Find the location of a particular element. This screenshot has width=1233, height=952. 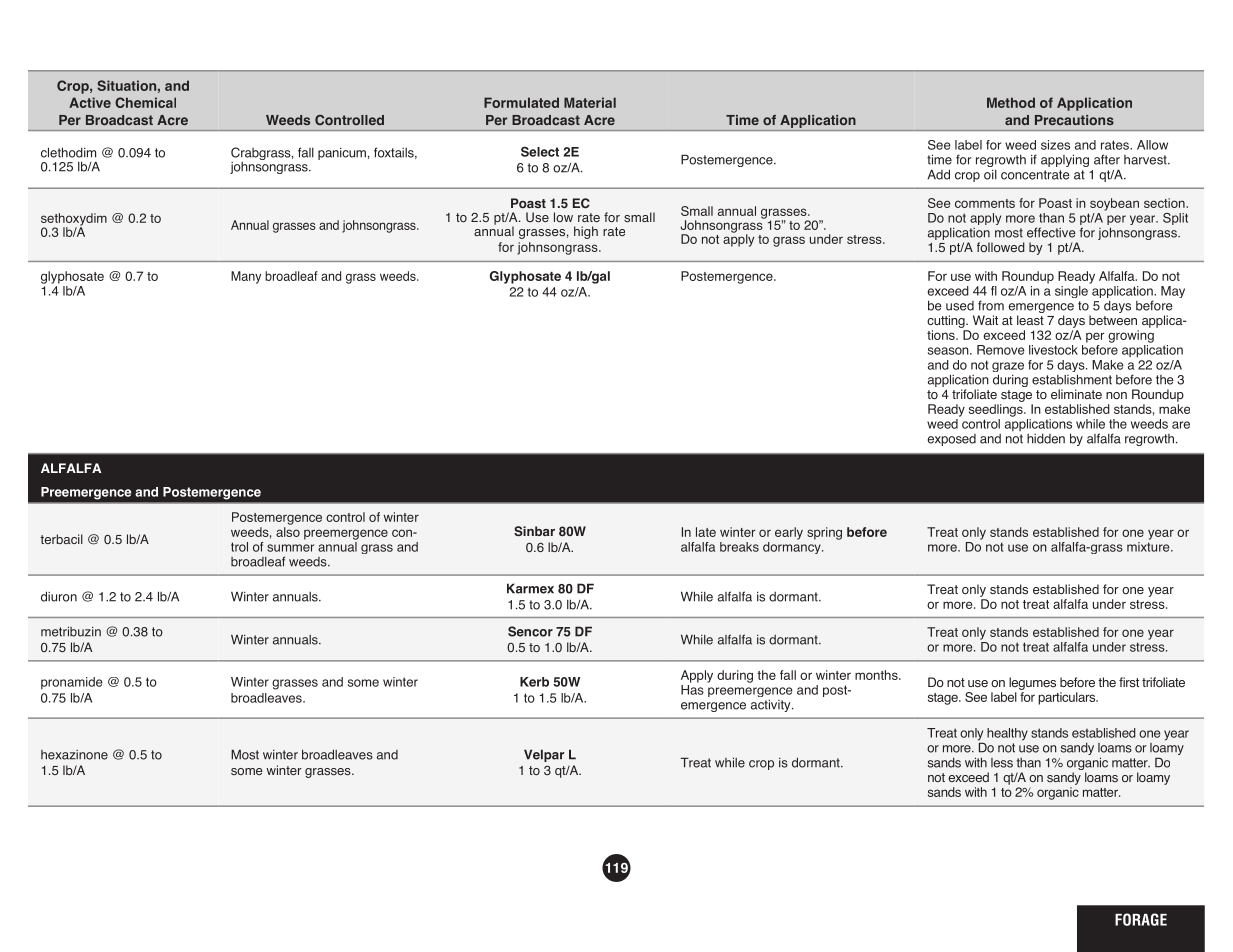

Kerb is located at coordinates (534, 682).
